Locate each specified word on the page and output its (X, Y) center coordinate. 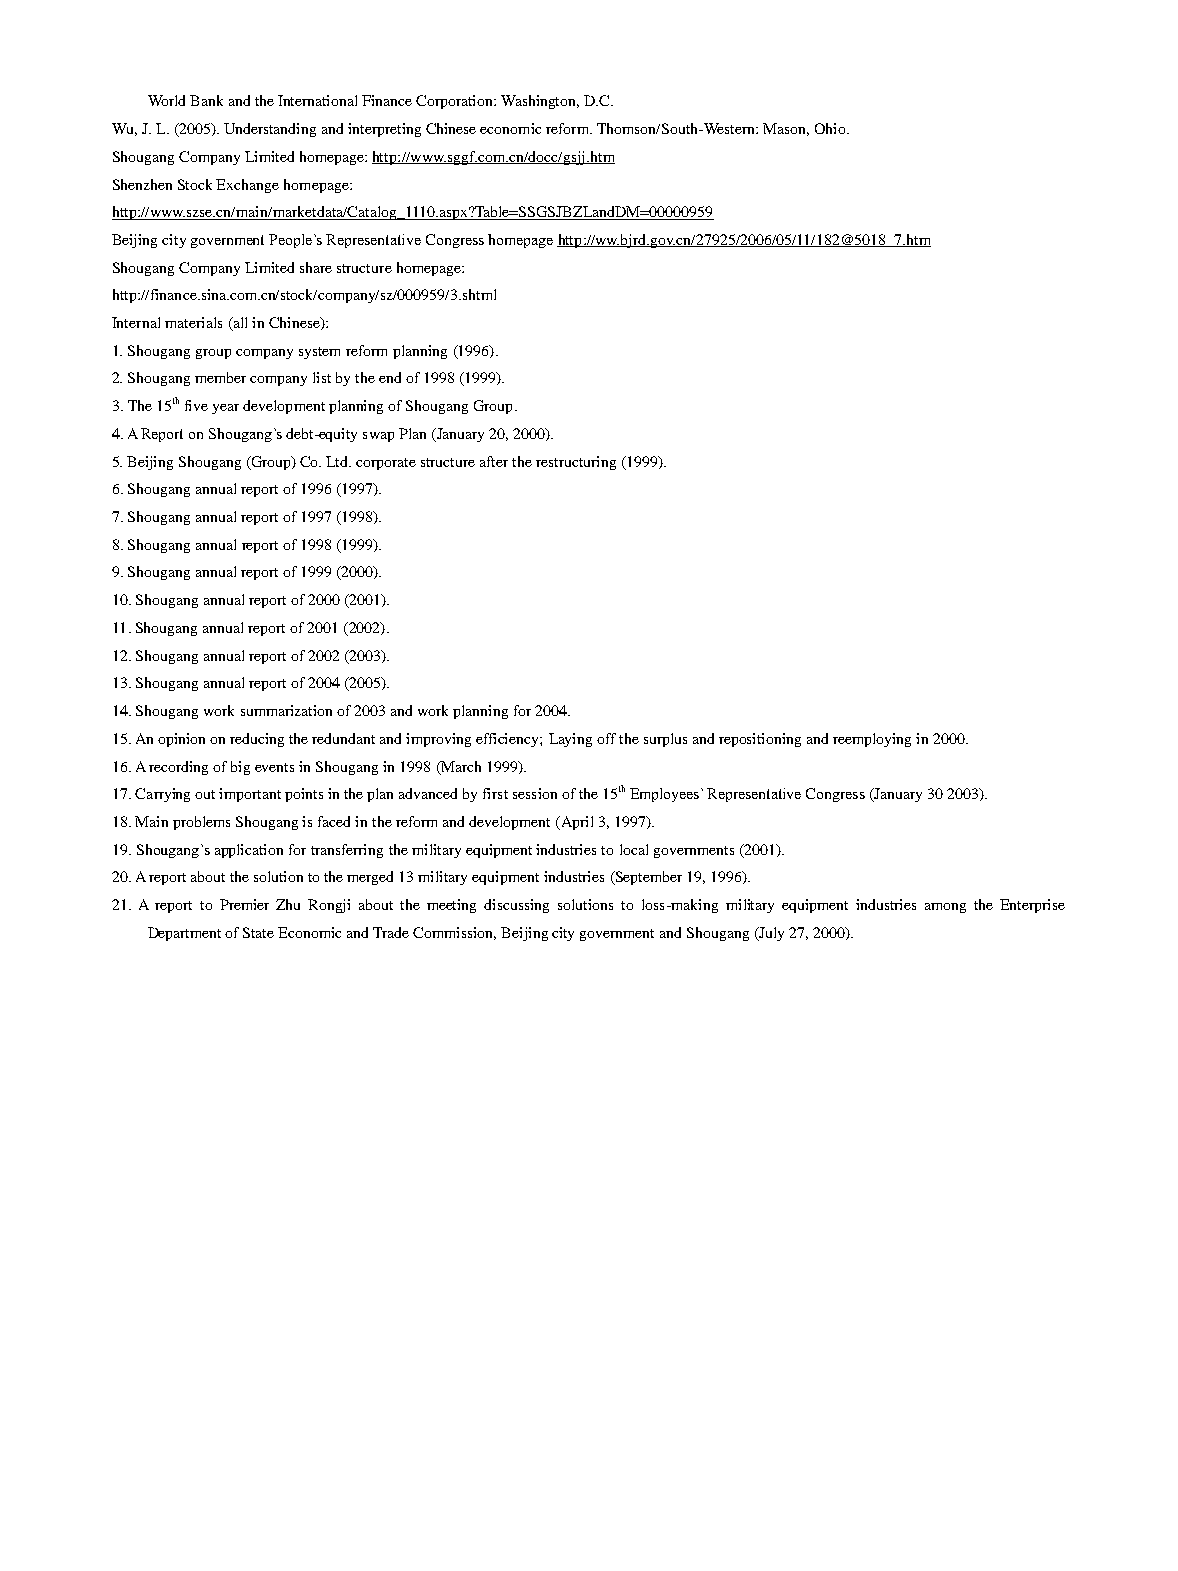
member (220, 377)
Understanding (270, 130)
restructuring (576, 463)
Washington (540, 102)
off (606, 738)
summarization (286, 710)
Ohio (831, 128)
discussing (516, 906)
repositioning (760, 740)
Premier (244, 904)
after (494, 461)
